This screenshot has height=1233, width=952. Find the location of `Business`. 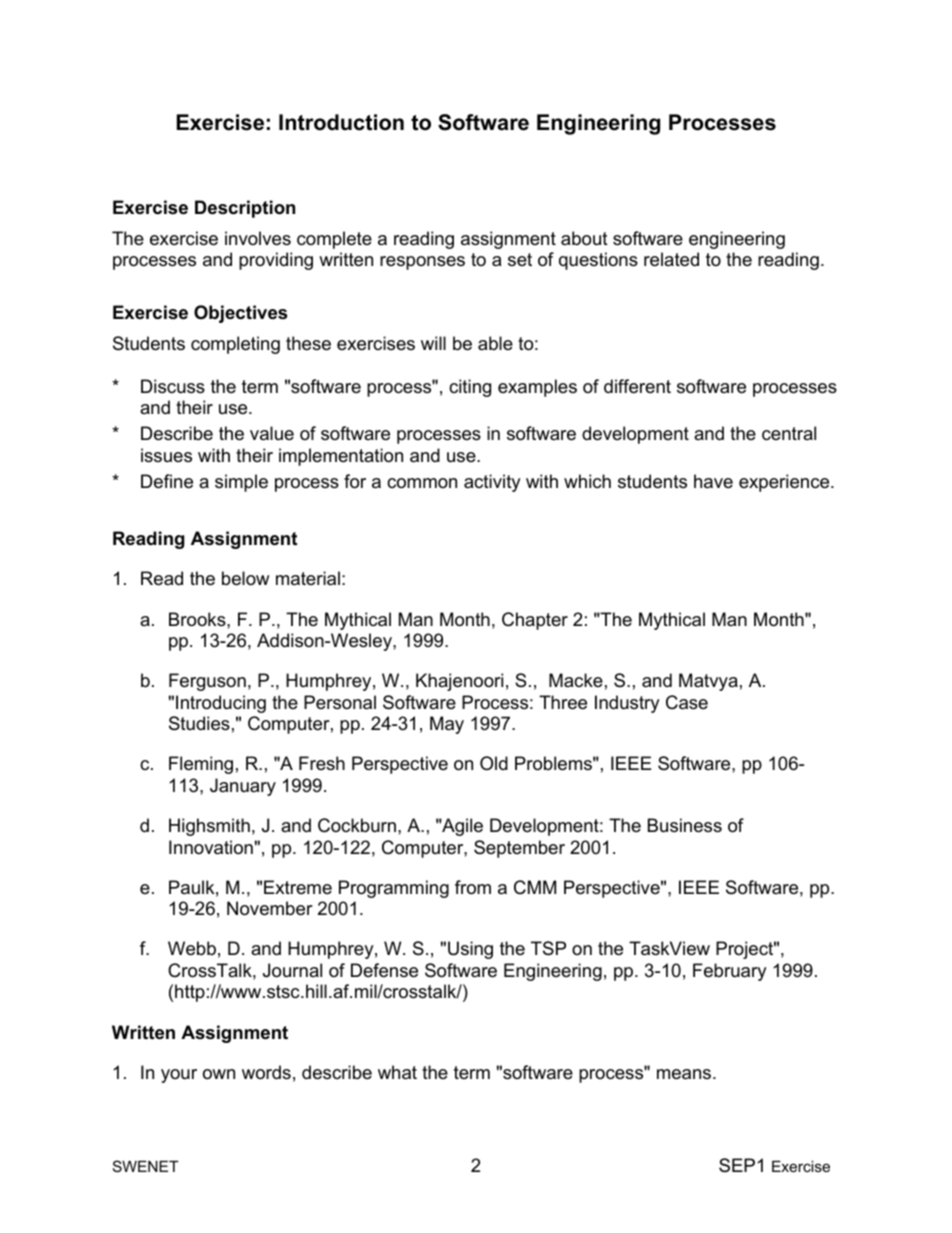

Business is located at coordinates (685, 825).
